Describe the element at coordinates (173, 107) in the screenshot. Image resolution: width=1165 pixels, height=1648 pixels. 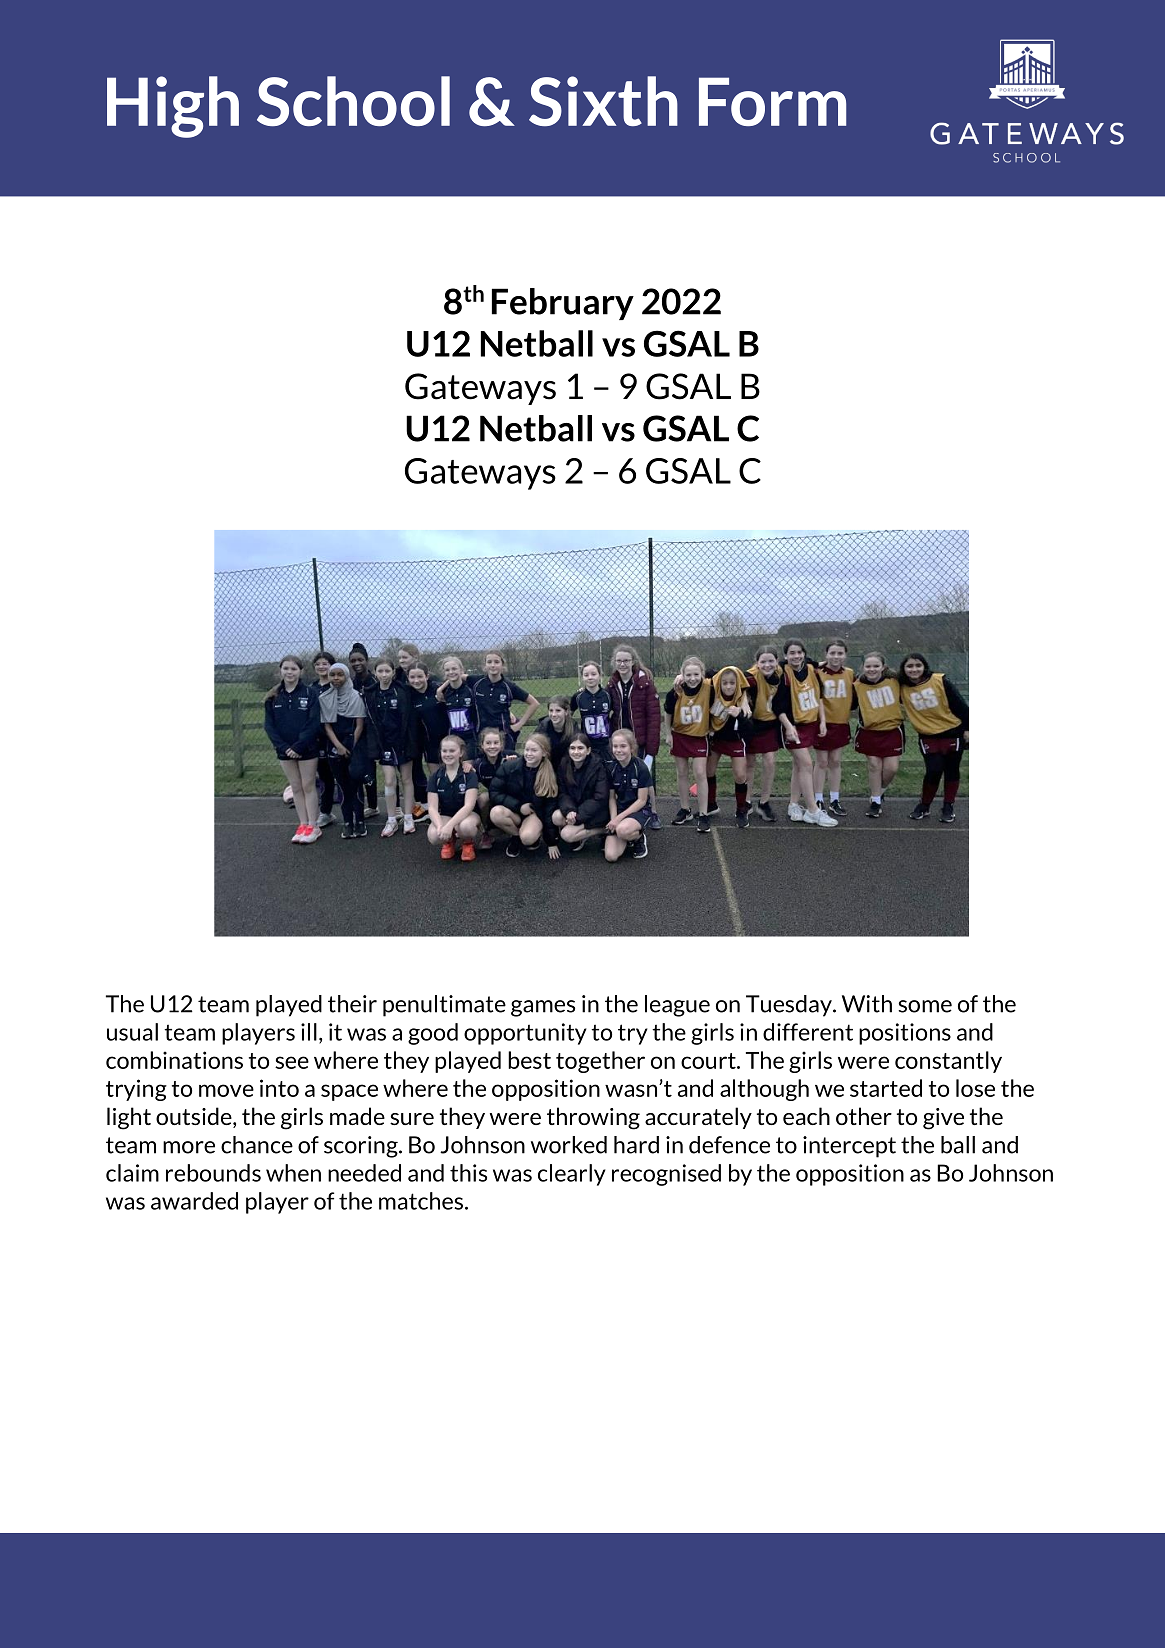
I see `High` at that location.
